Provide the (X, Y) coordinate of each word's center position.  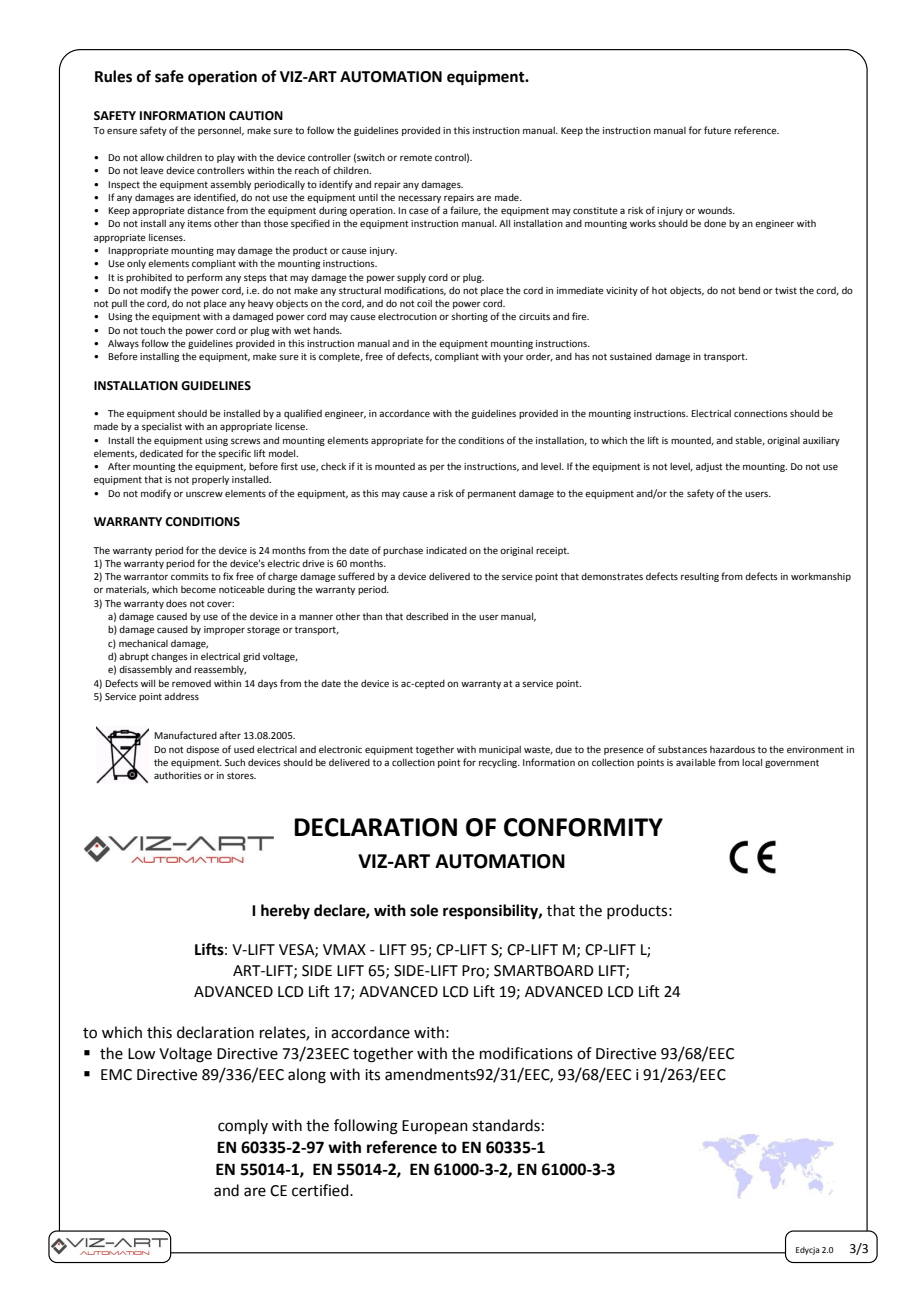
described (427, 616)
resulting (700, 577)
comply (243, 1126)
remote (416, 157)
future (717, 130)
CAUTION (256, 116)
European (435, 1127)
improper (224, 630)
